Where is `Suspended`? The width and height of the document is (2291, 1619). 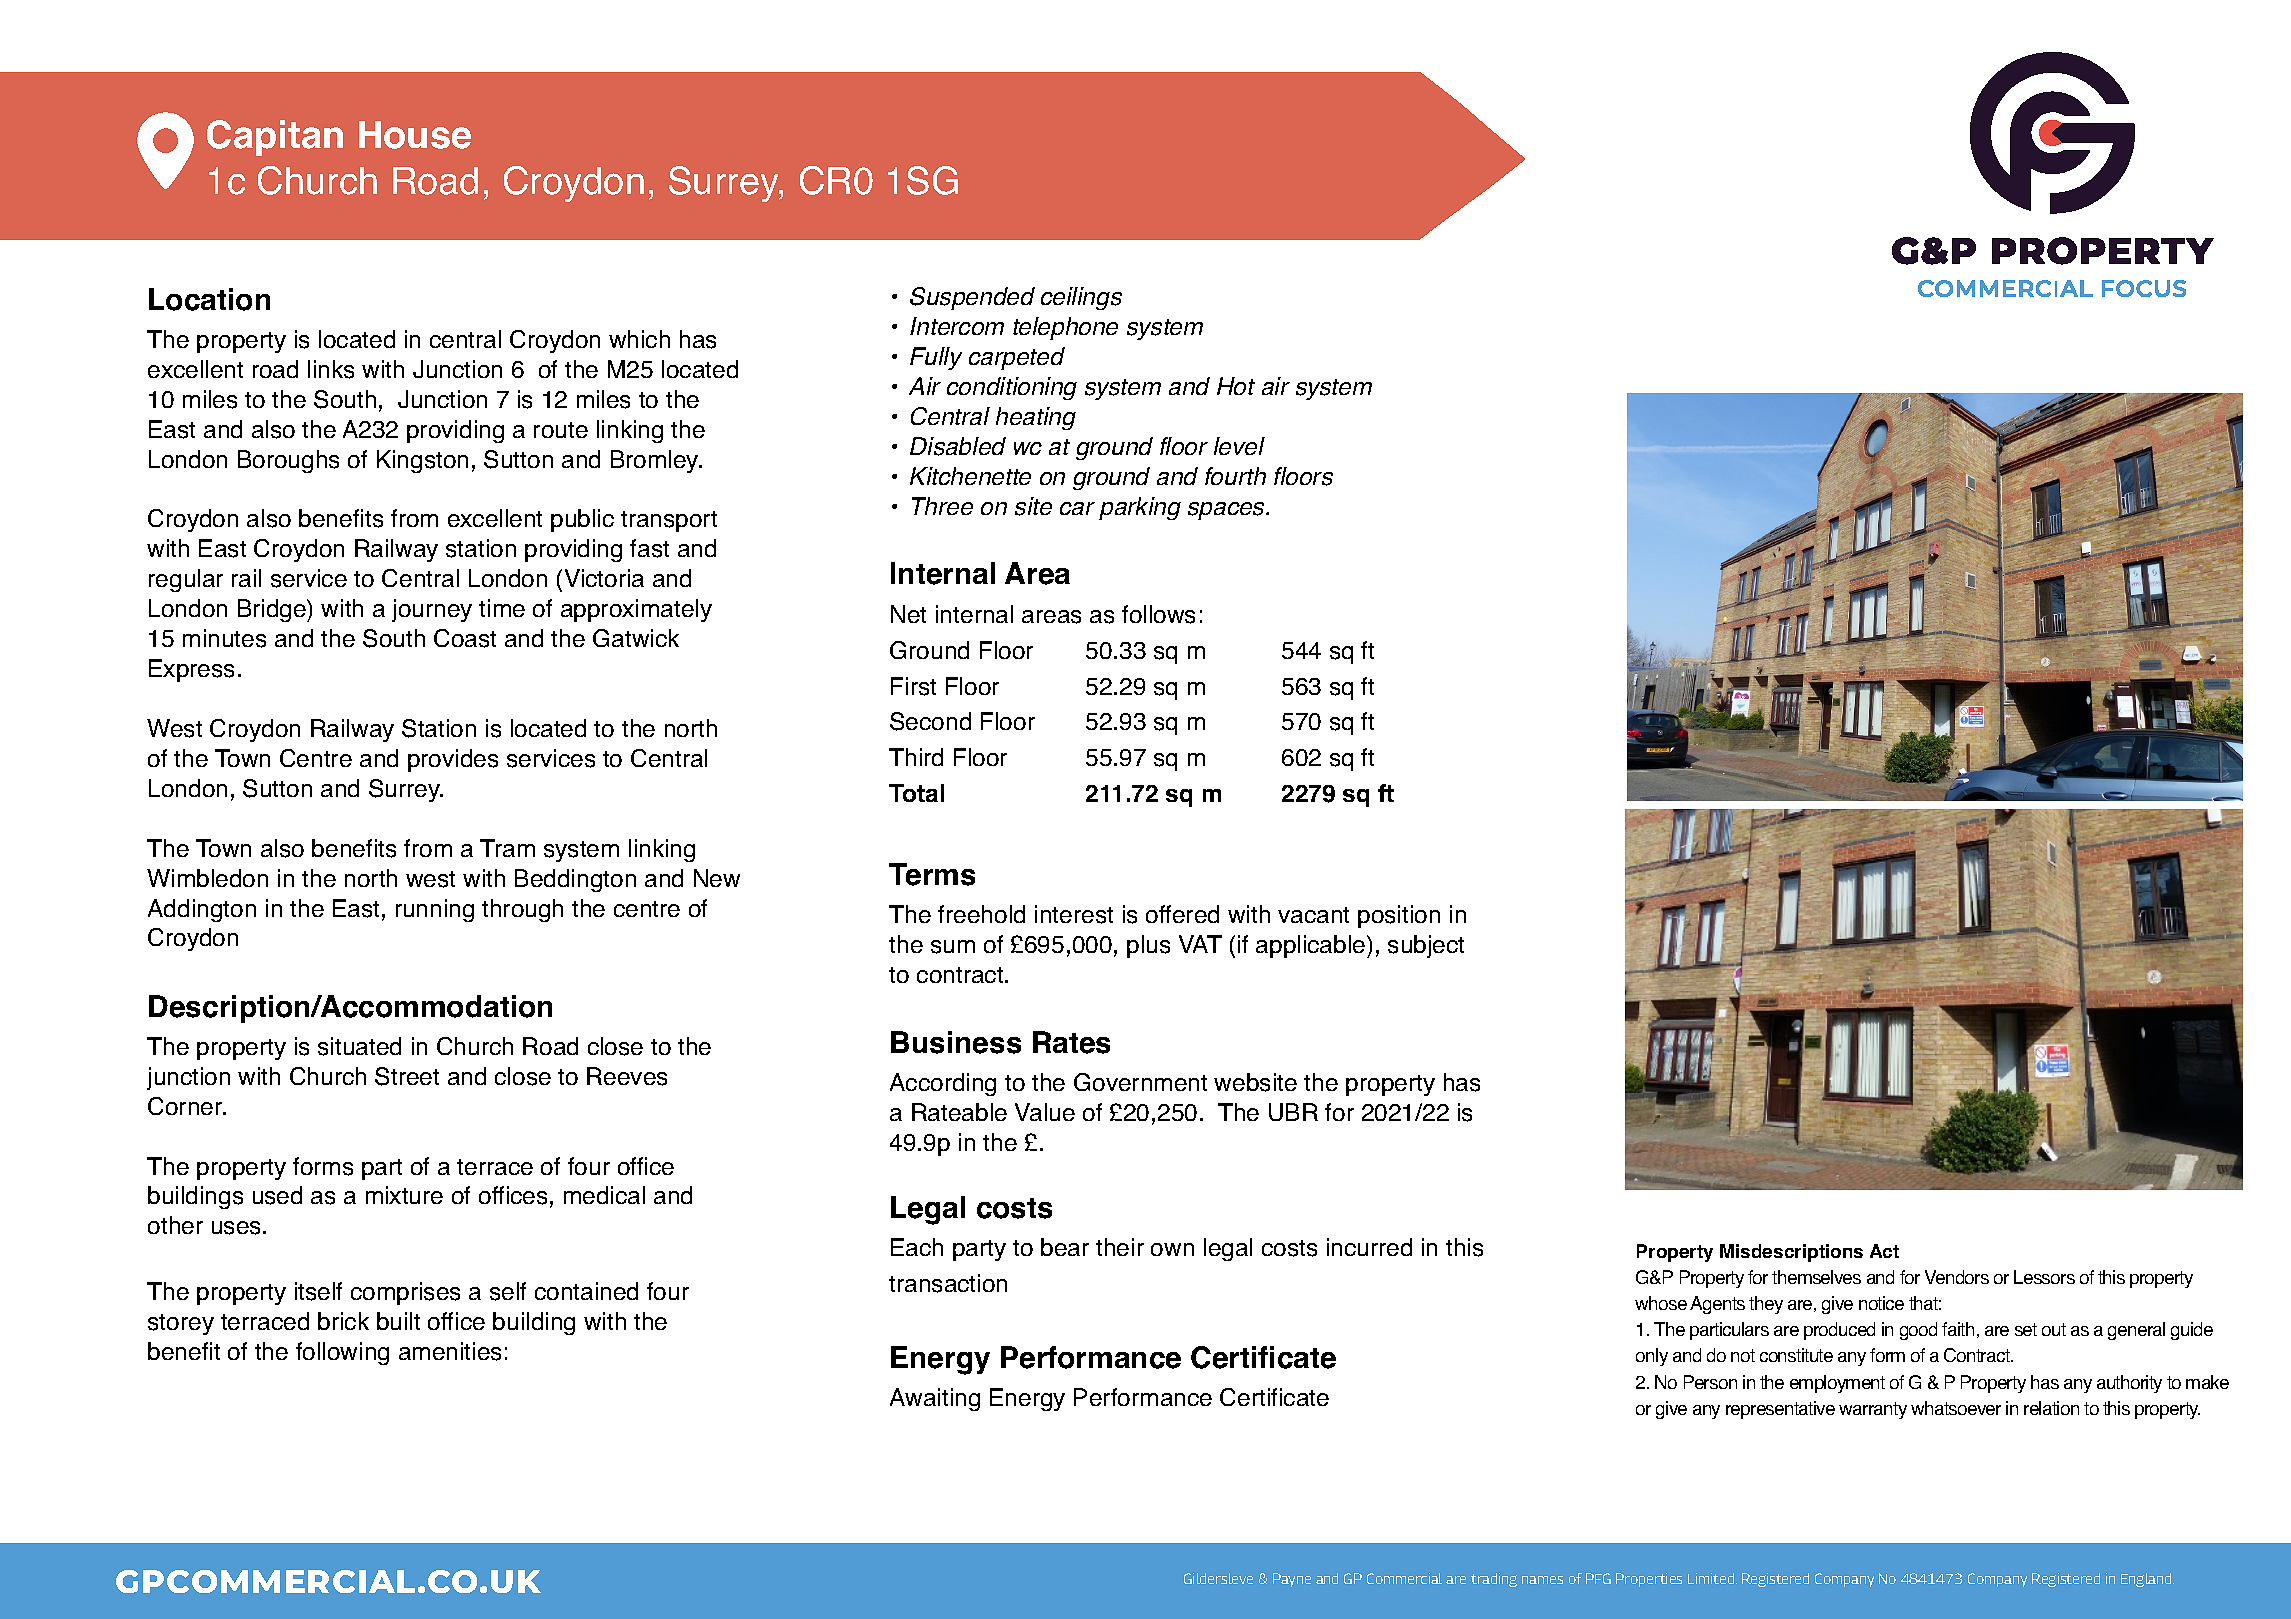 Suspended is located at coordinates (972, 298).
